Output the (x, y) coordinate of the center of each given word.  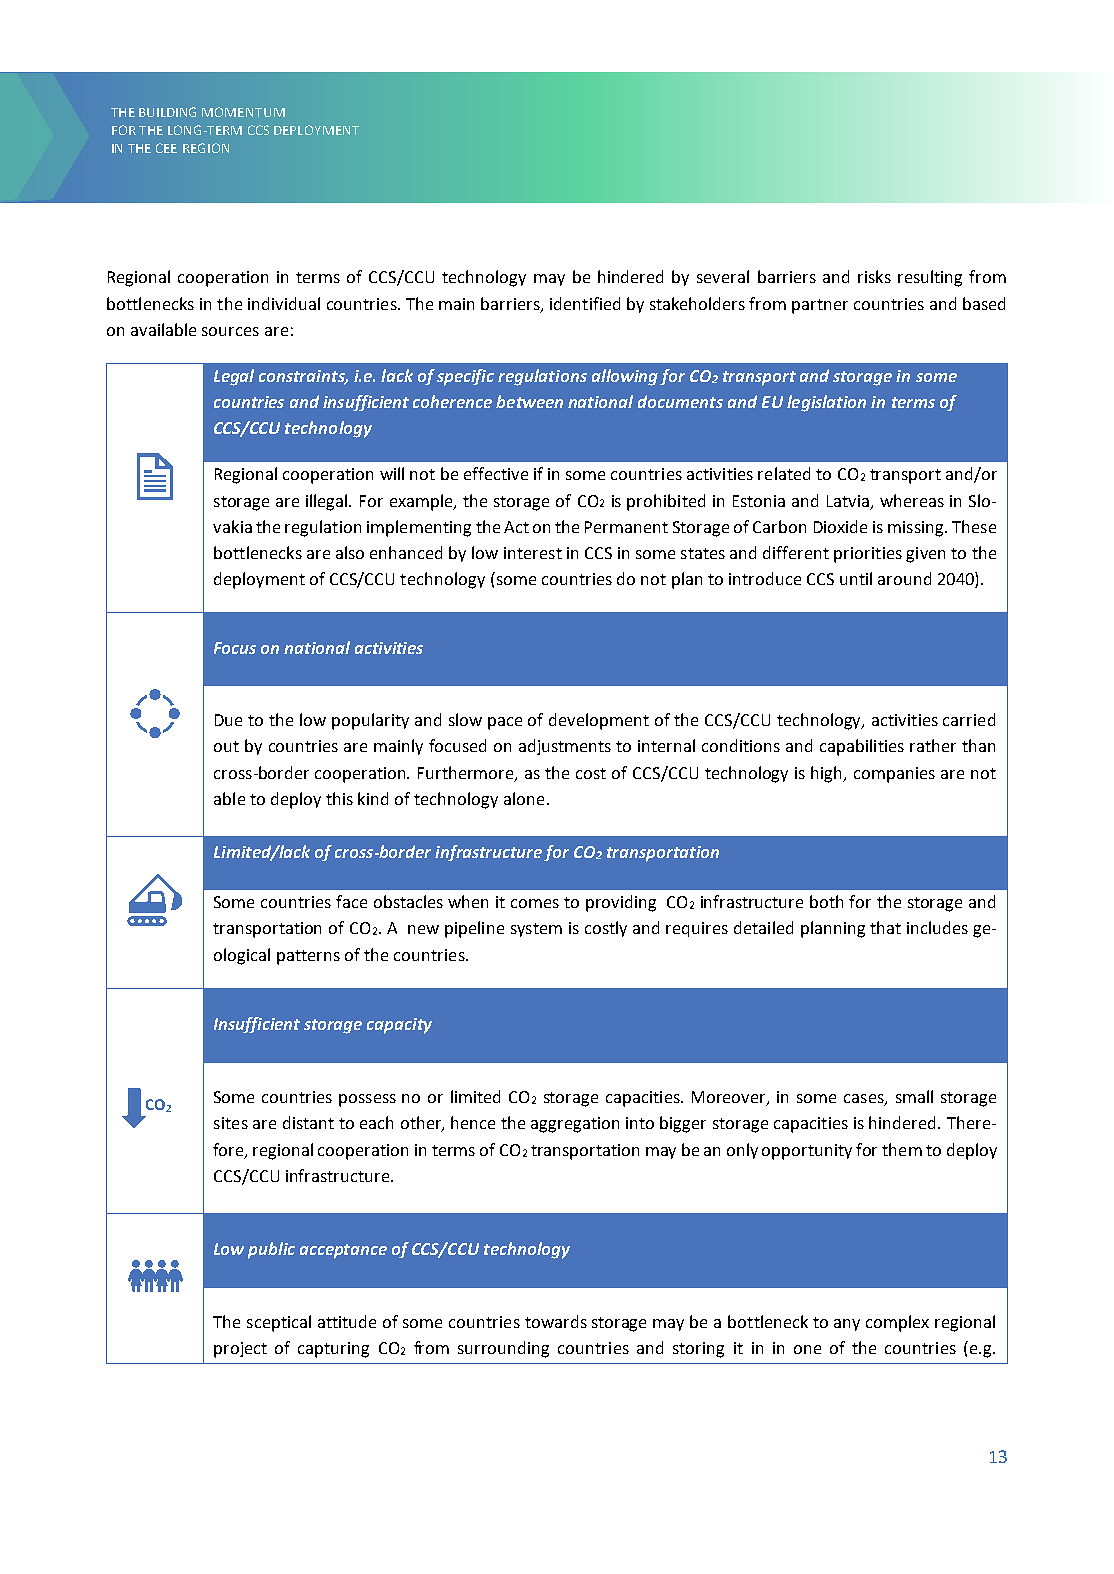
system (536, 930)
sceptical (279, 1323)
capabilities (862, 747)
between (529, 401)
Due (228, 720)
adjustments (565, 747)
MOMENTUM (243, 112)
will (392, 473)
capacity (399, 1026)
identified (585, 303)
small (914, 1096)
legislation (826, 403)
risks (874, 276)
